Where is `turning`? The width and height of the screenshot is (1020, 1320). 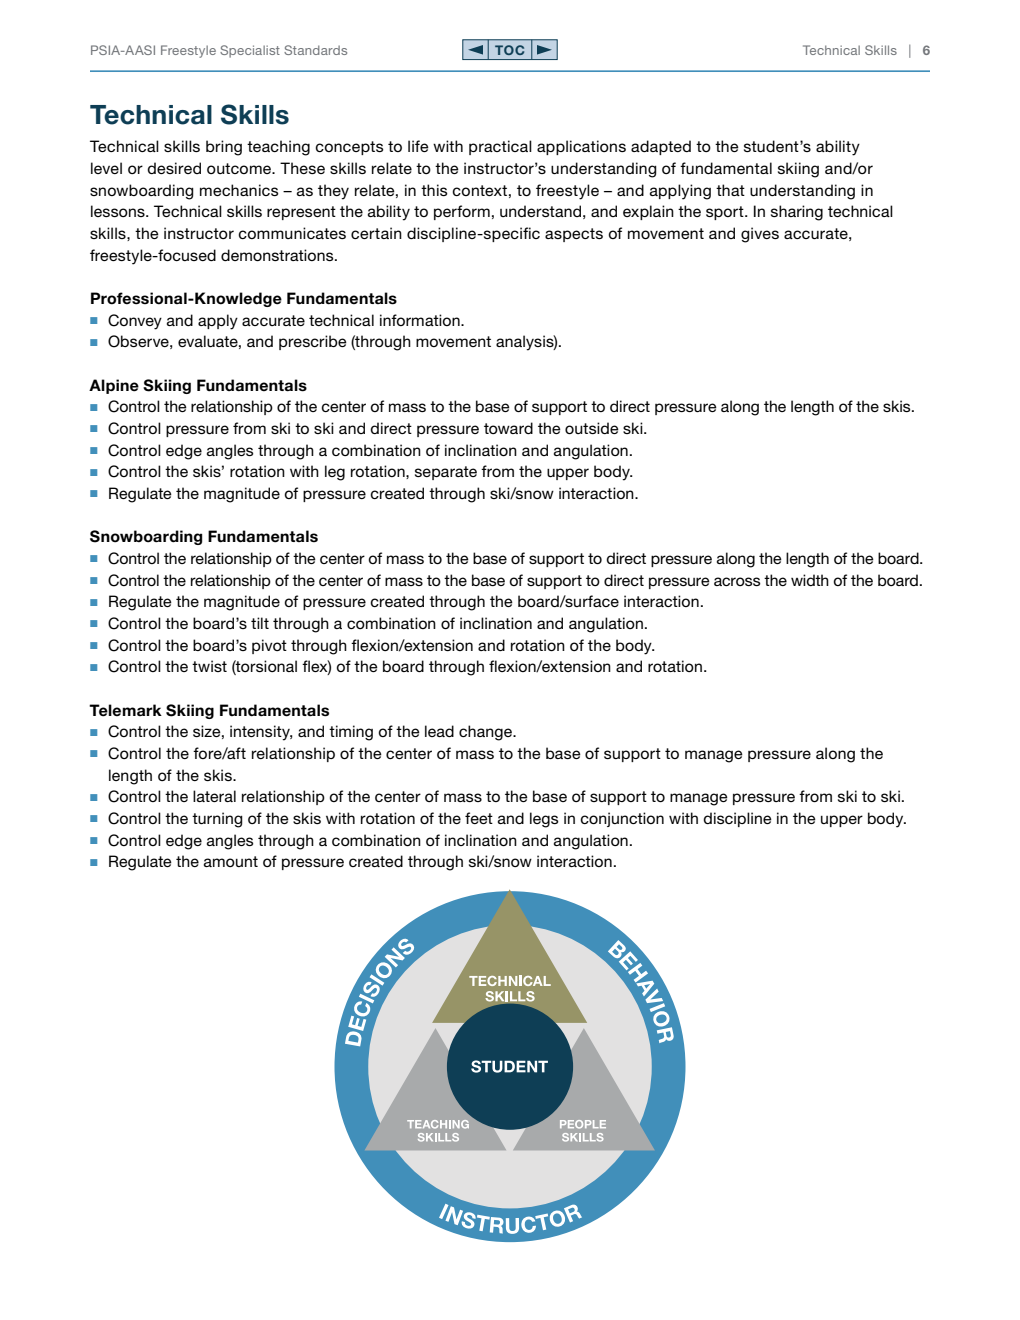
turning is located at coordinates (217, 820).
